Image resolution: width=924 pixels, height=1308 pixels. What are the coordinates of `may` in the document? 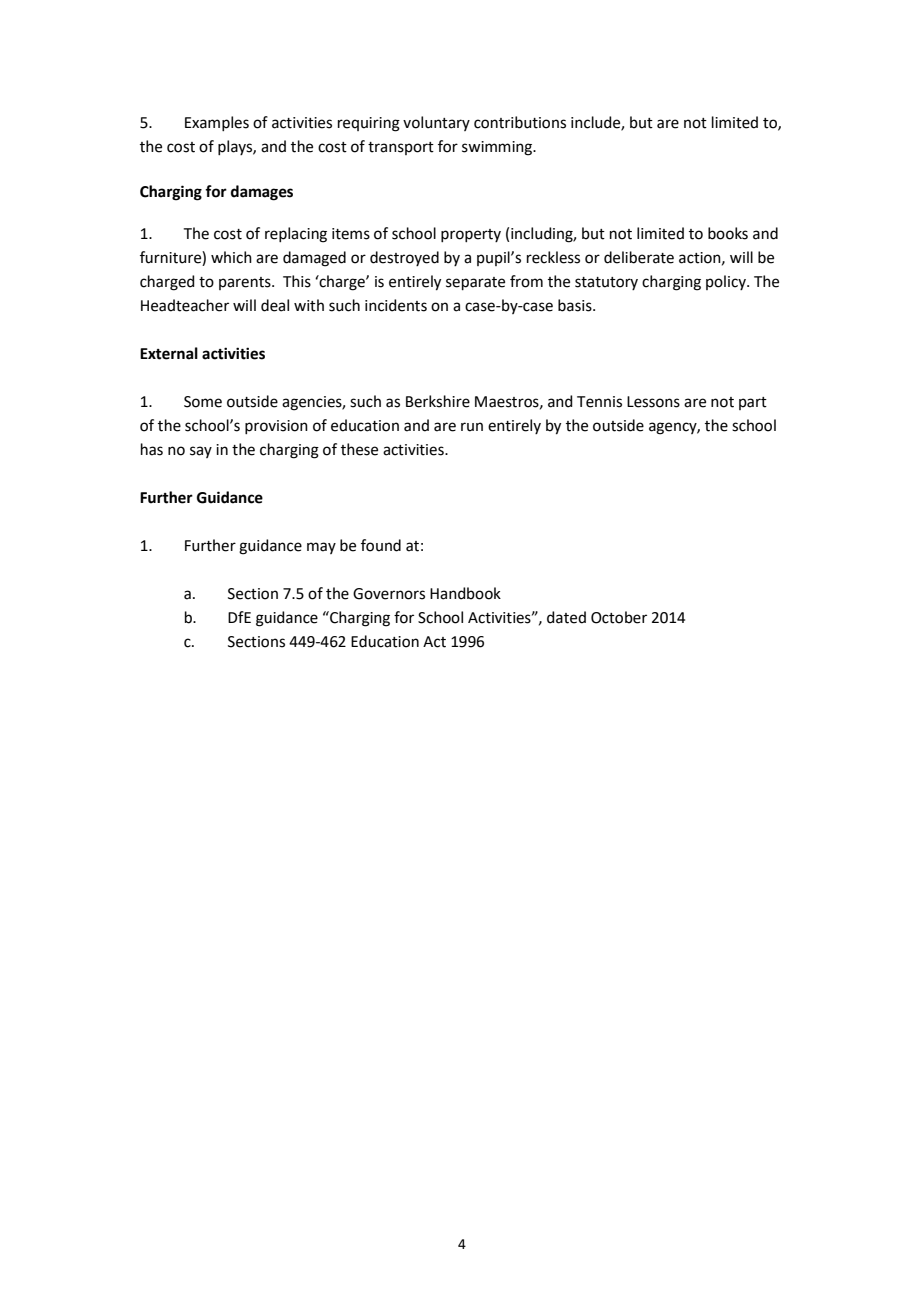 It's located at (321, 548).
